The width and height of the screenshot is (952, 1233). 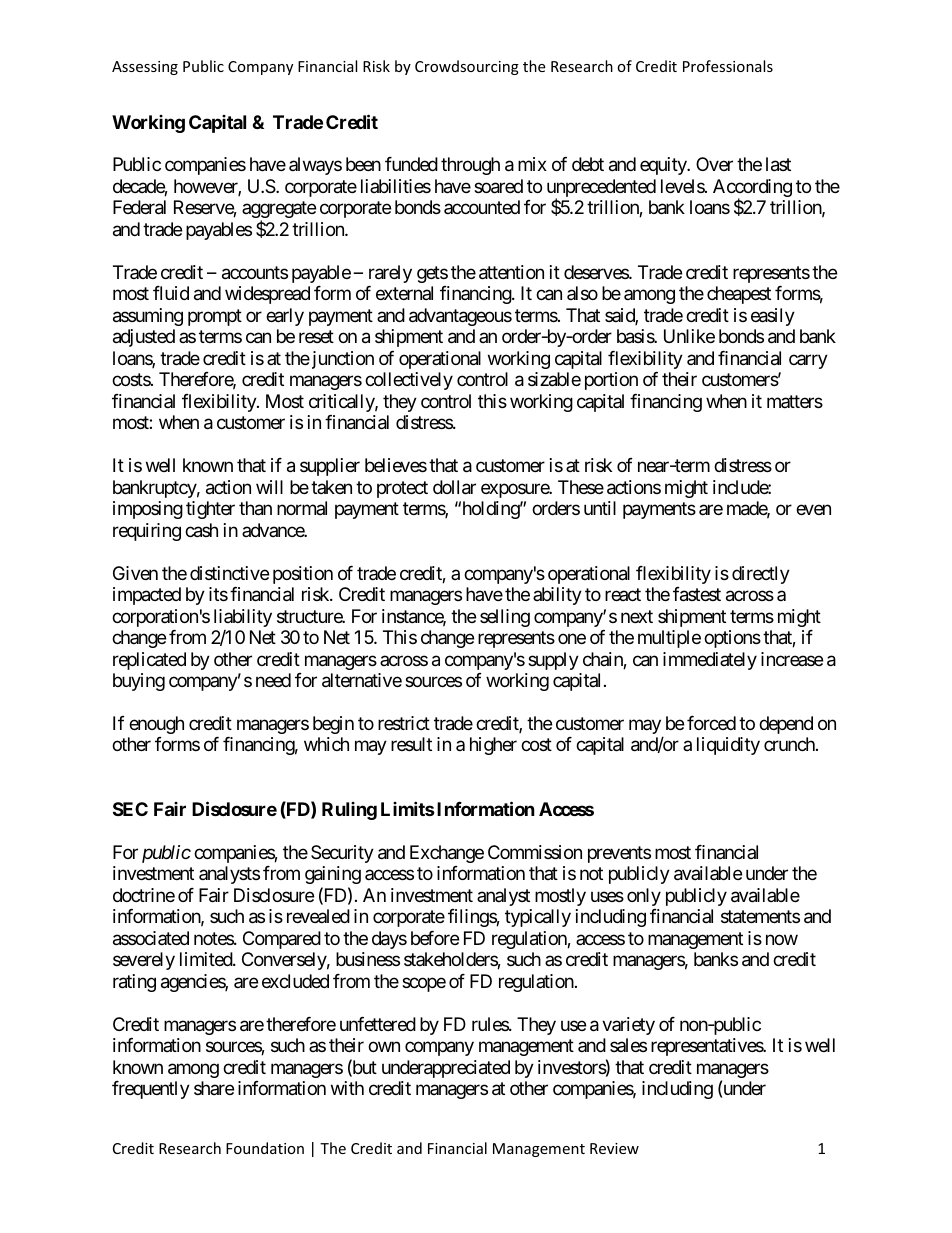 I want to click on fastest, so click(x=697, y=594).
